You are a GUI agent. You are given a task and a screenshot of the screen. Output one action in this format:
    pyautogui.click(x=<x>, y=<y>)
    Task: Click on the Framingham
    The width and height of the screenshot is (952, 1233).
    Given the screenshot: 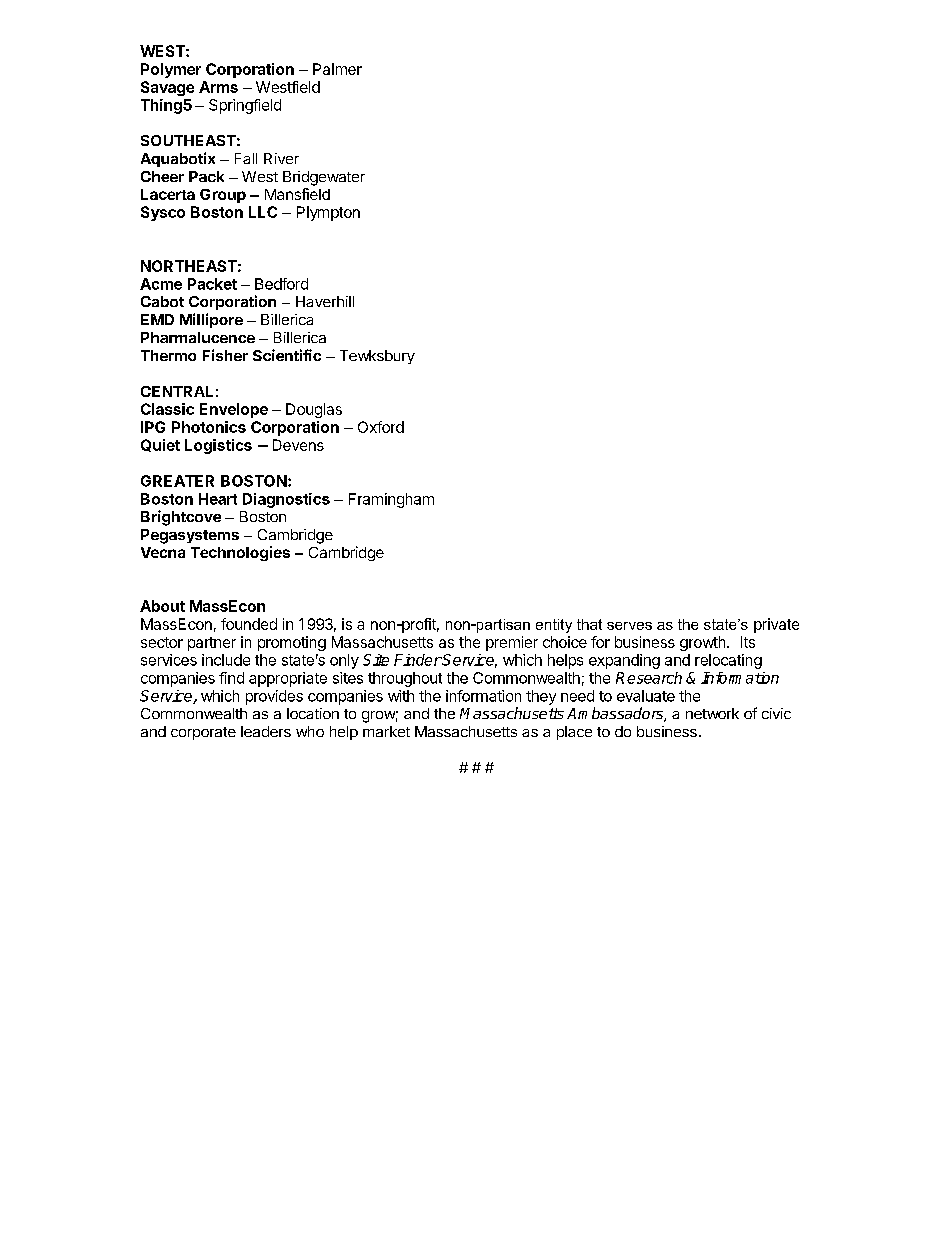 What is the action you would take?
    pyautogui.click(x=391, y=500)
